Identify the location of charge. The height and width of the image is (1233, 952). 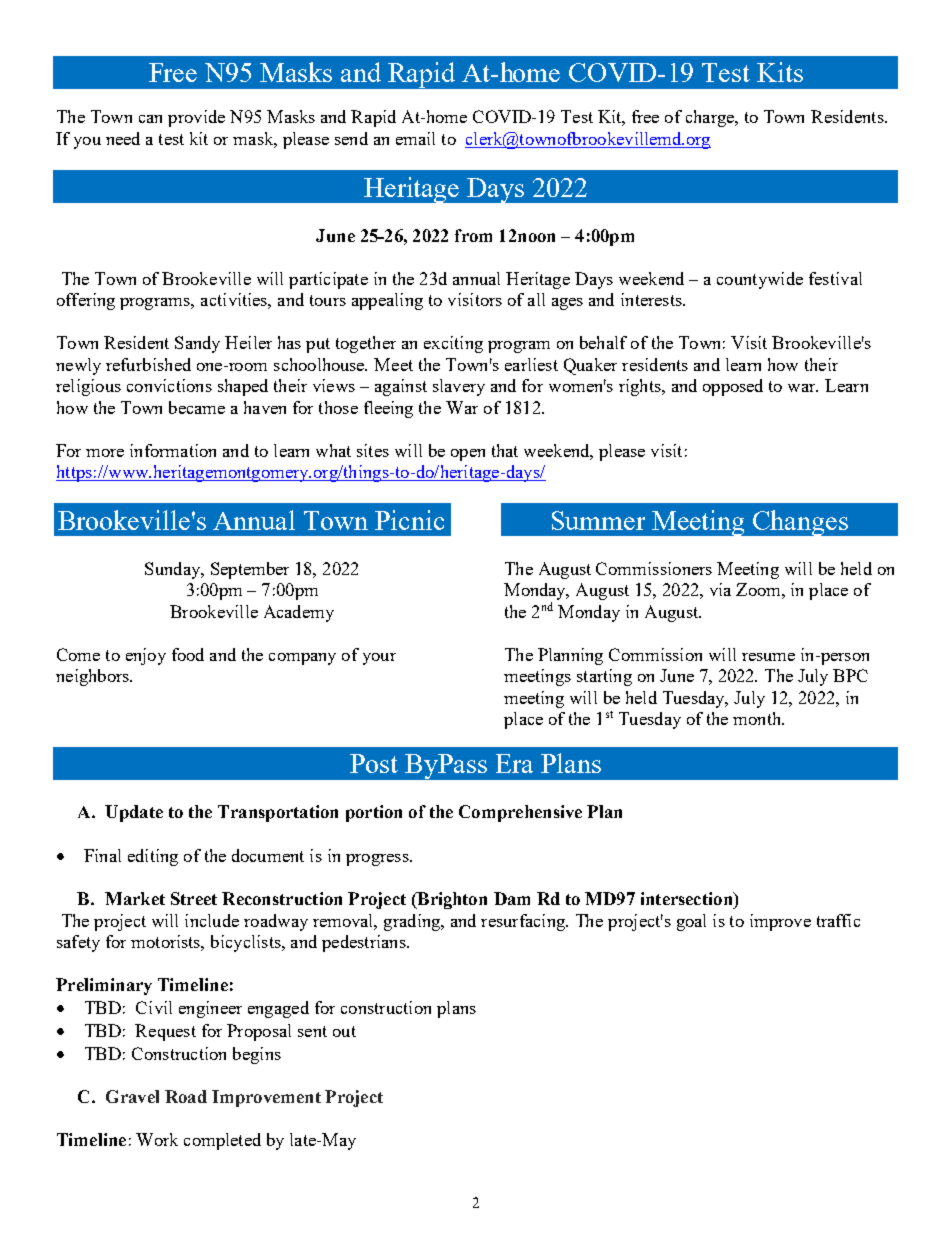
(711, 118).
